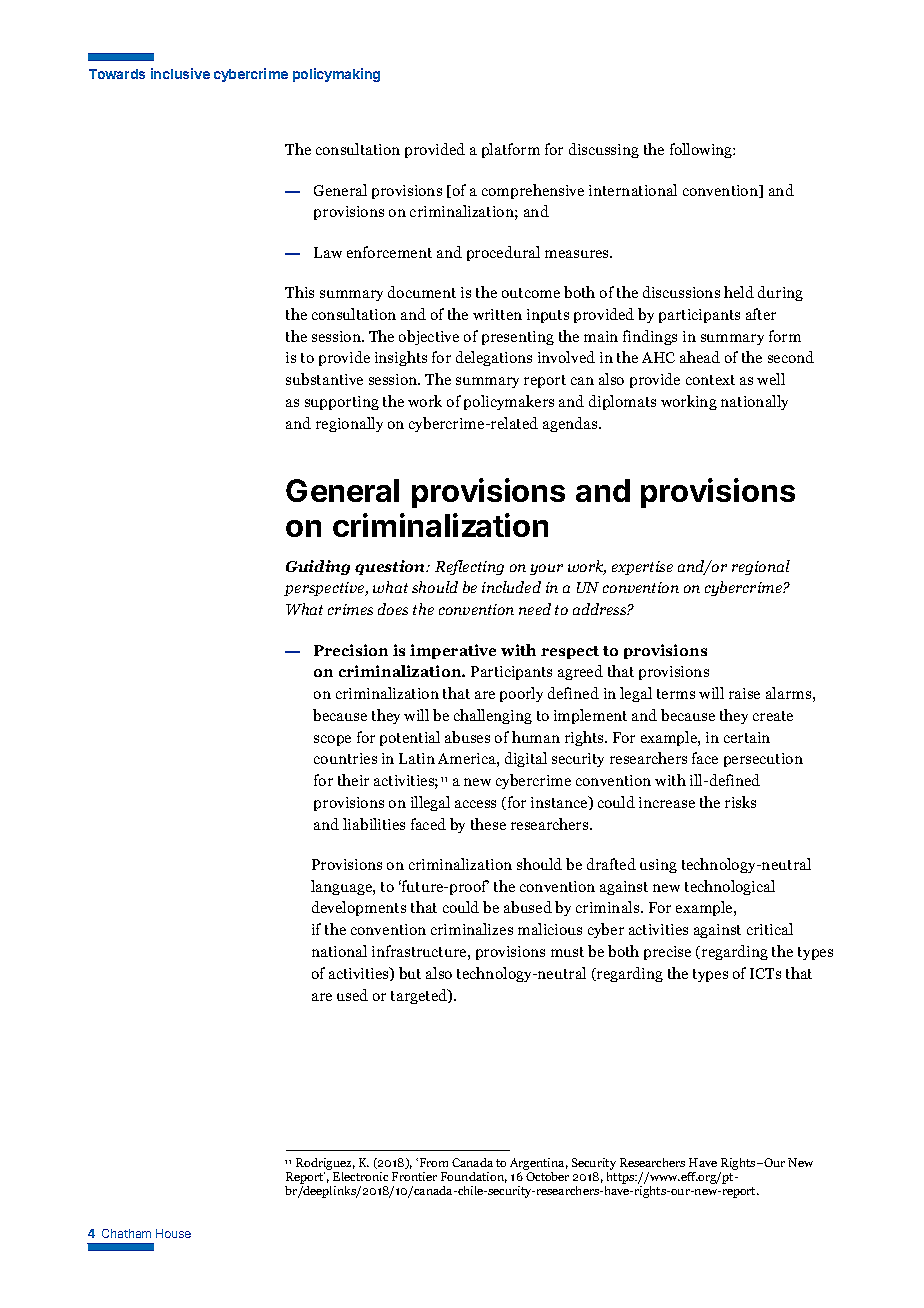 The width and height of the screenshot is (924, 1308). Describe the element at coordinates (744, 693) in the screenshot. I see `raise` at that location.
